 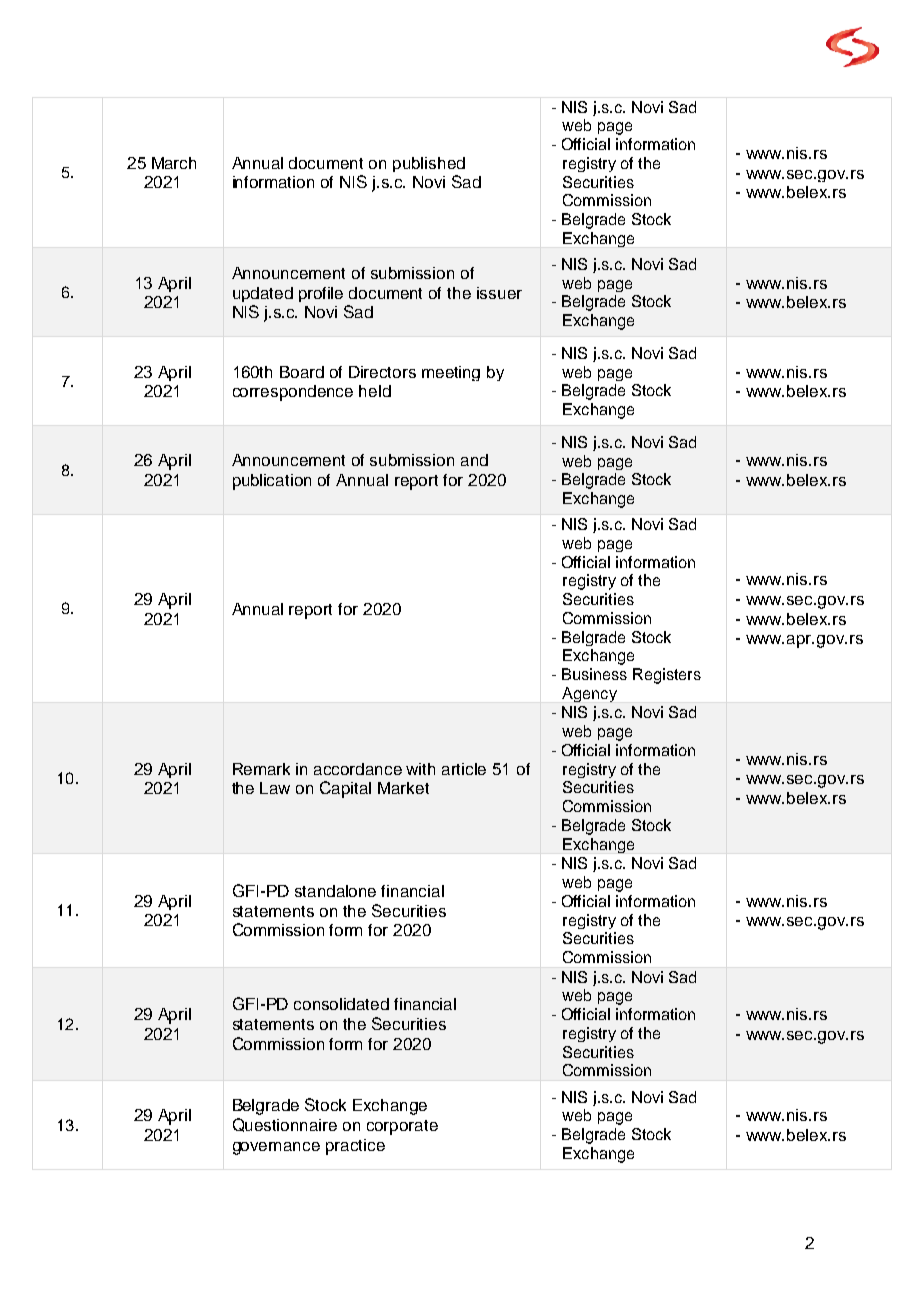 I want to click on held, so click(x=375, y=391).
